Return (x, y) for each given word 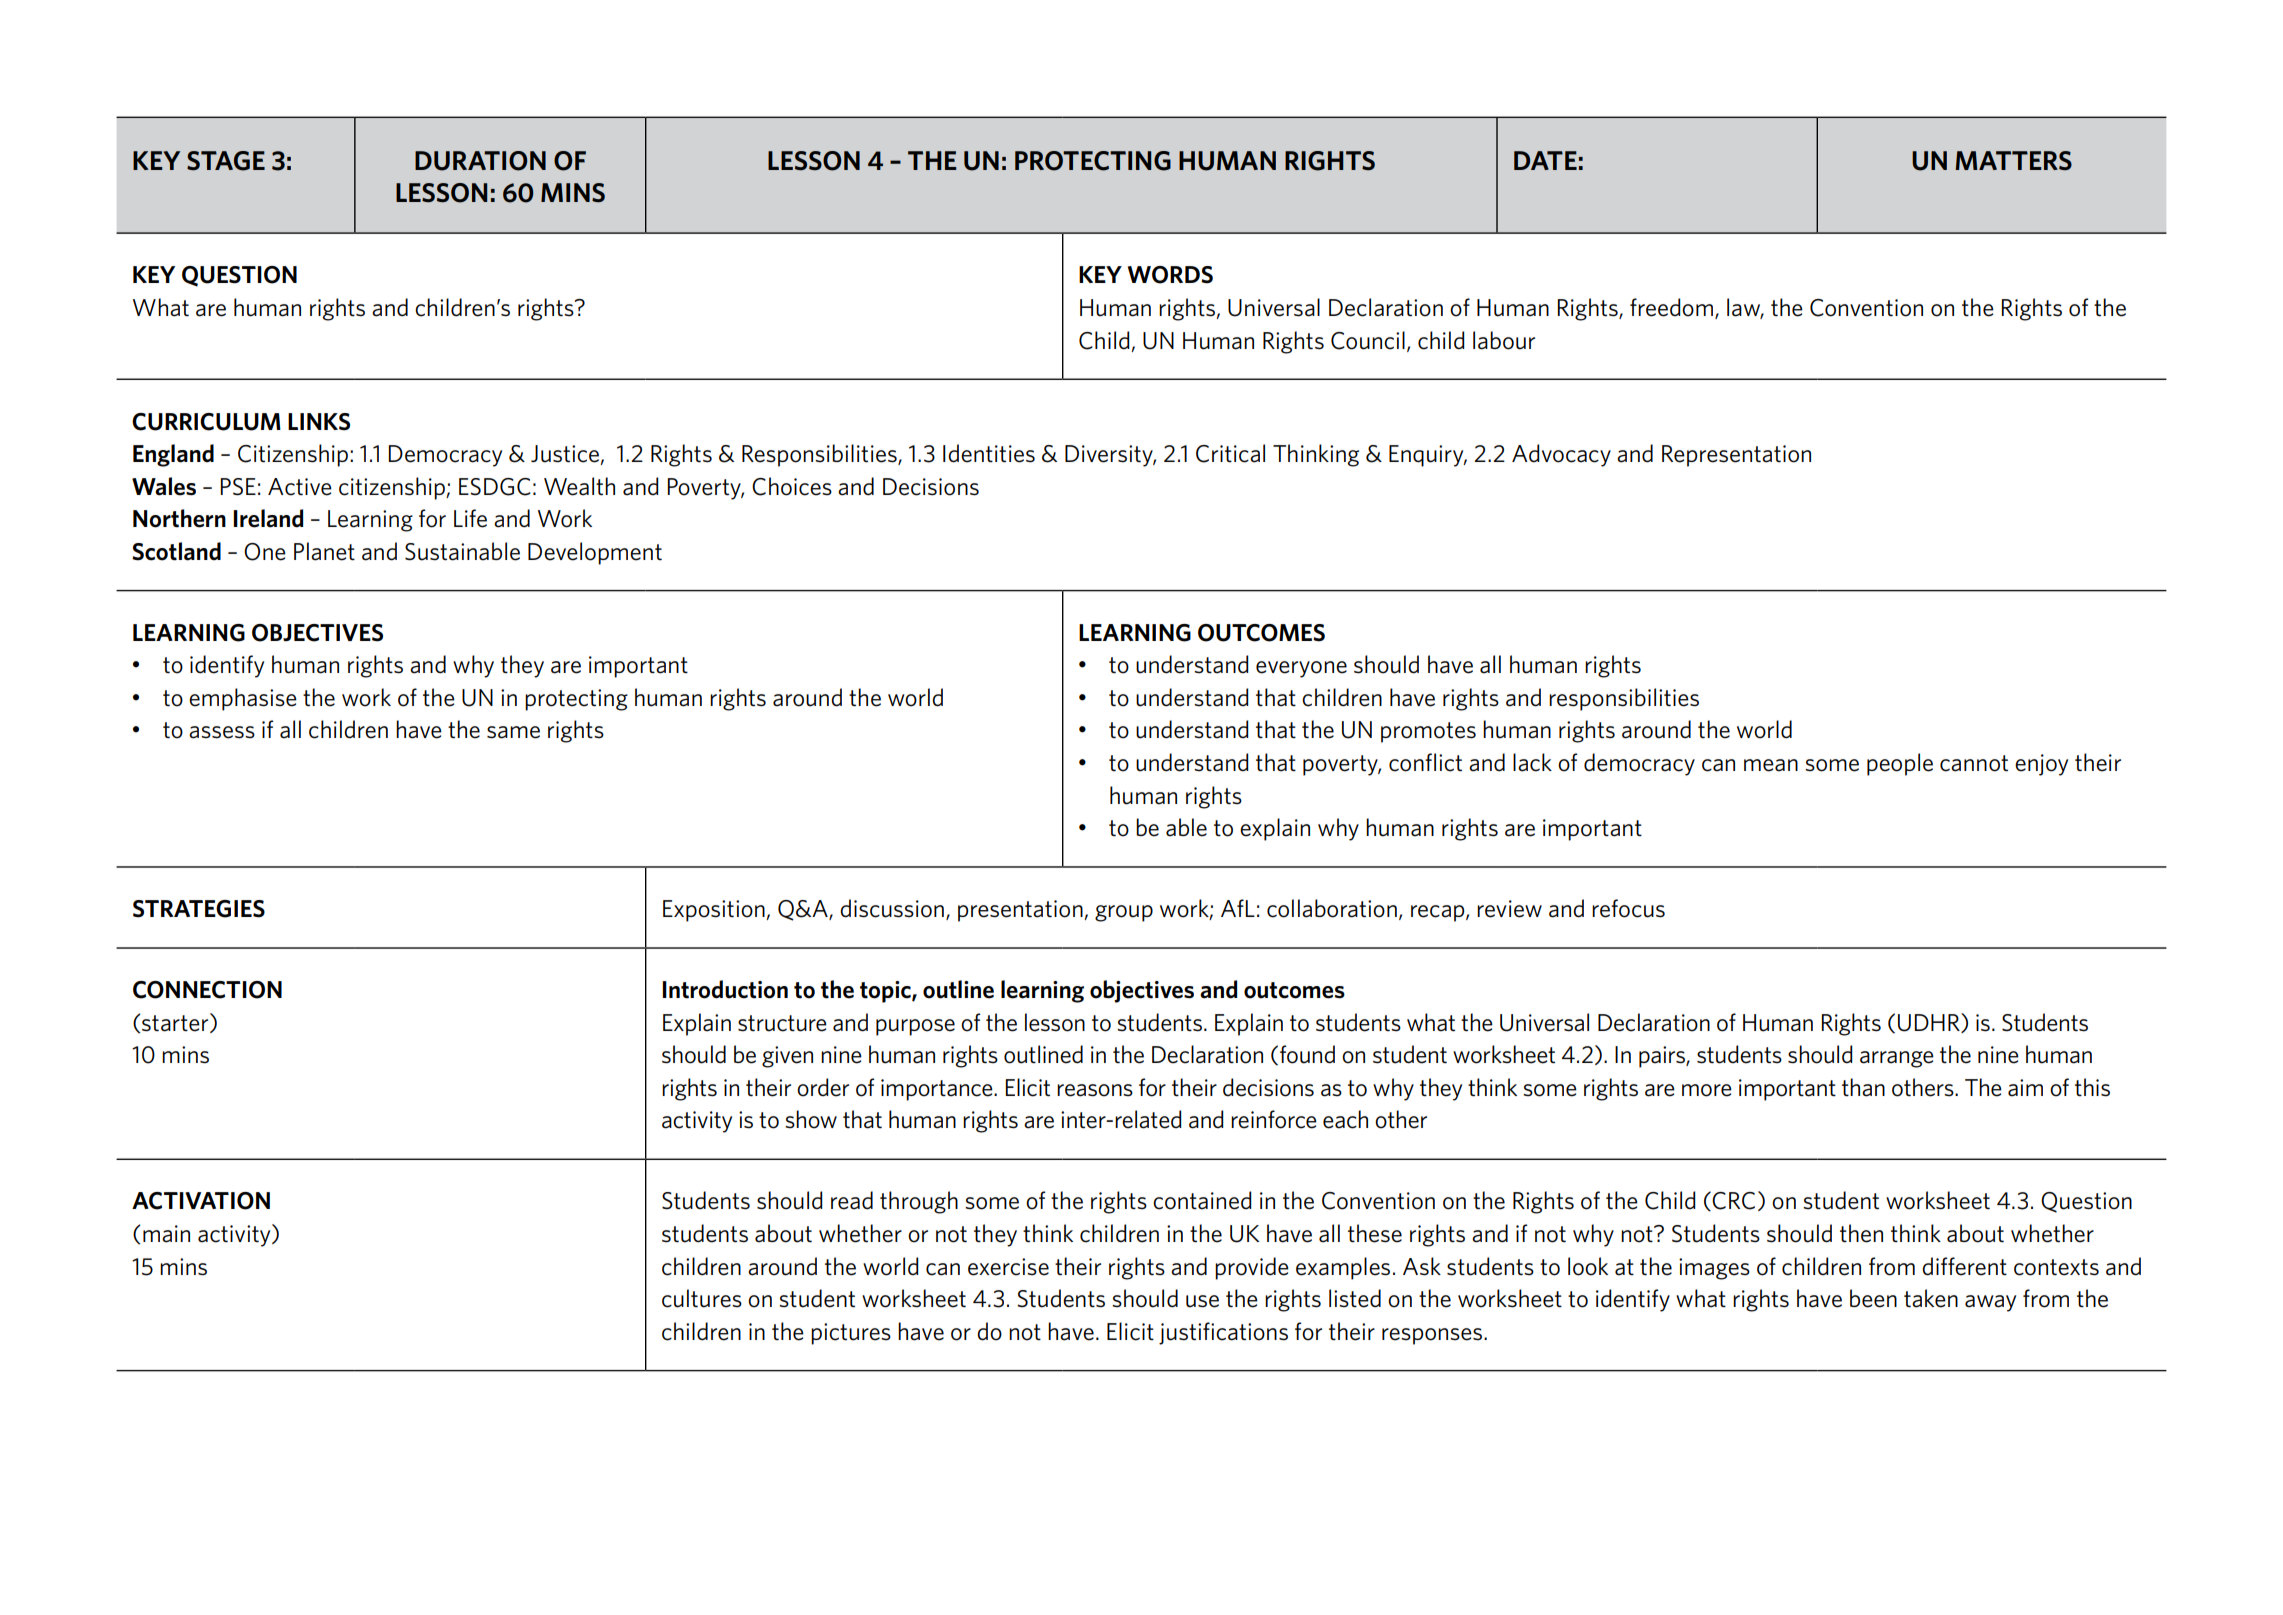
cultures (702, 1298)
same (513, 732)
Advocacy (1561, 455)
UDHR (1930, 1023)
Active (300, 487)
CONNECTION (207, 990)
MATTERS (2013, 160)
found (1307, 1054)
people (1900, 764)
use (1202, 1301)
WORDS (1170, 275)
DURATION (480, 161)
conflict (1425, 762)
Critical (1230, 453)
